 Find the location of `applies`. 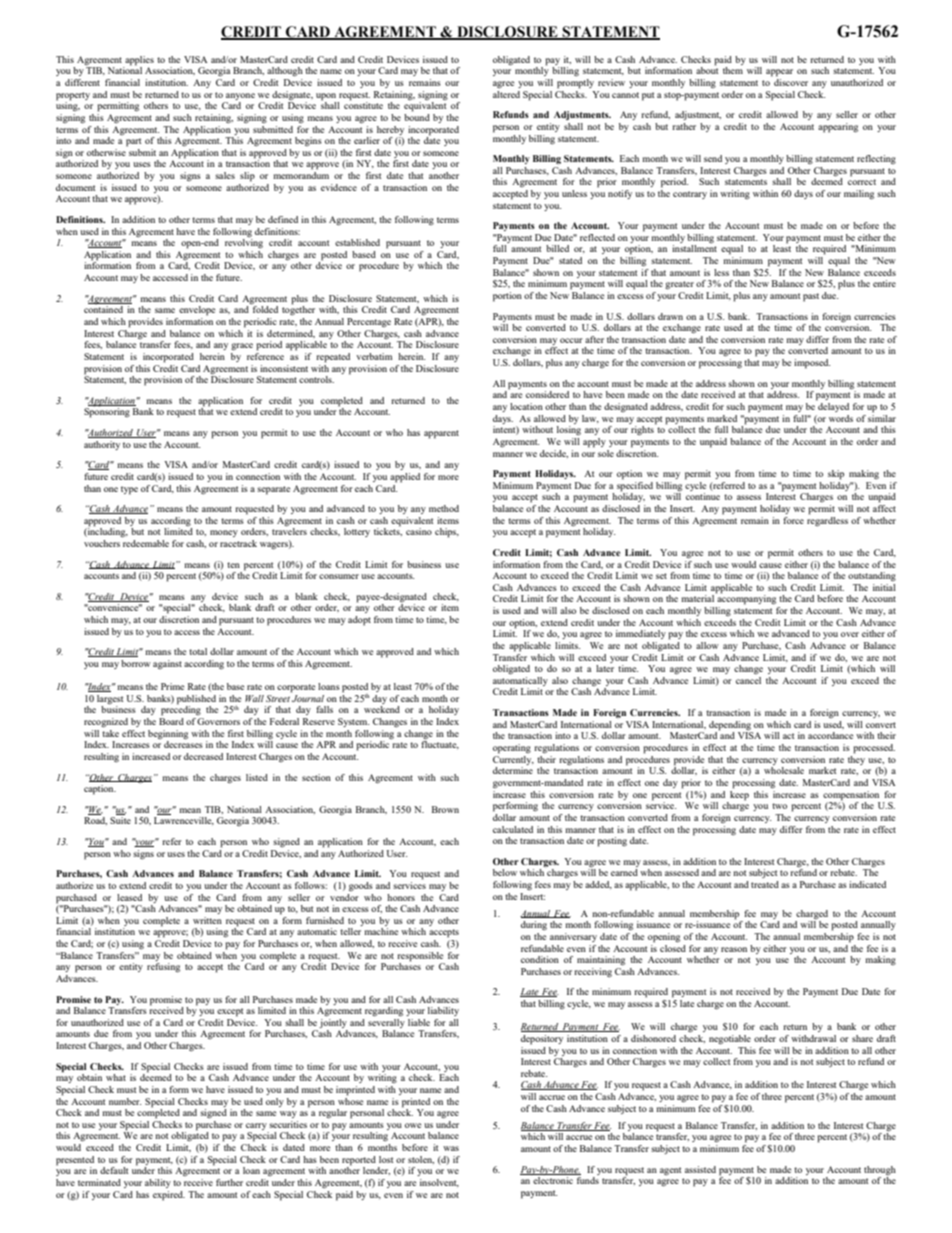

applies is located at coordinates (139, 61).
